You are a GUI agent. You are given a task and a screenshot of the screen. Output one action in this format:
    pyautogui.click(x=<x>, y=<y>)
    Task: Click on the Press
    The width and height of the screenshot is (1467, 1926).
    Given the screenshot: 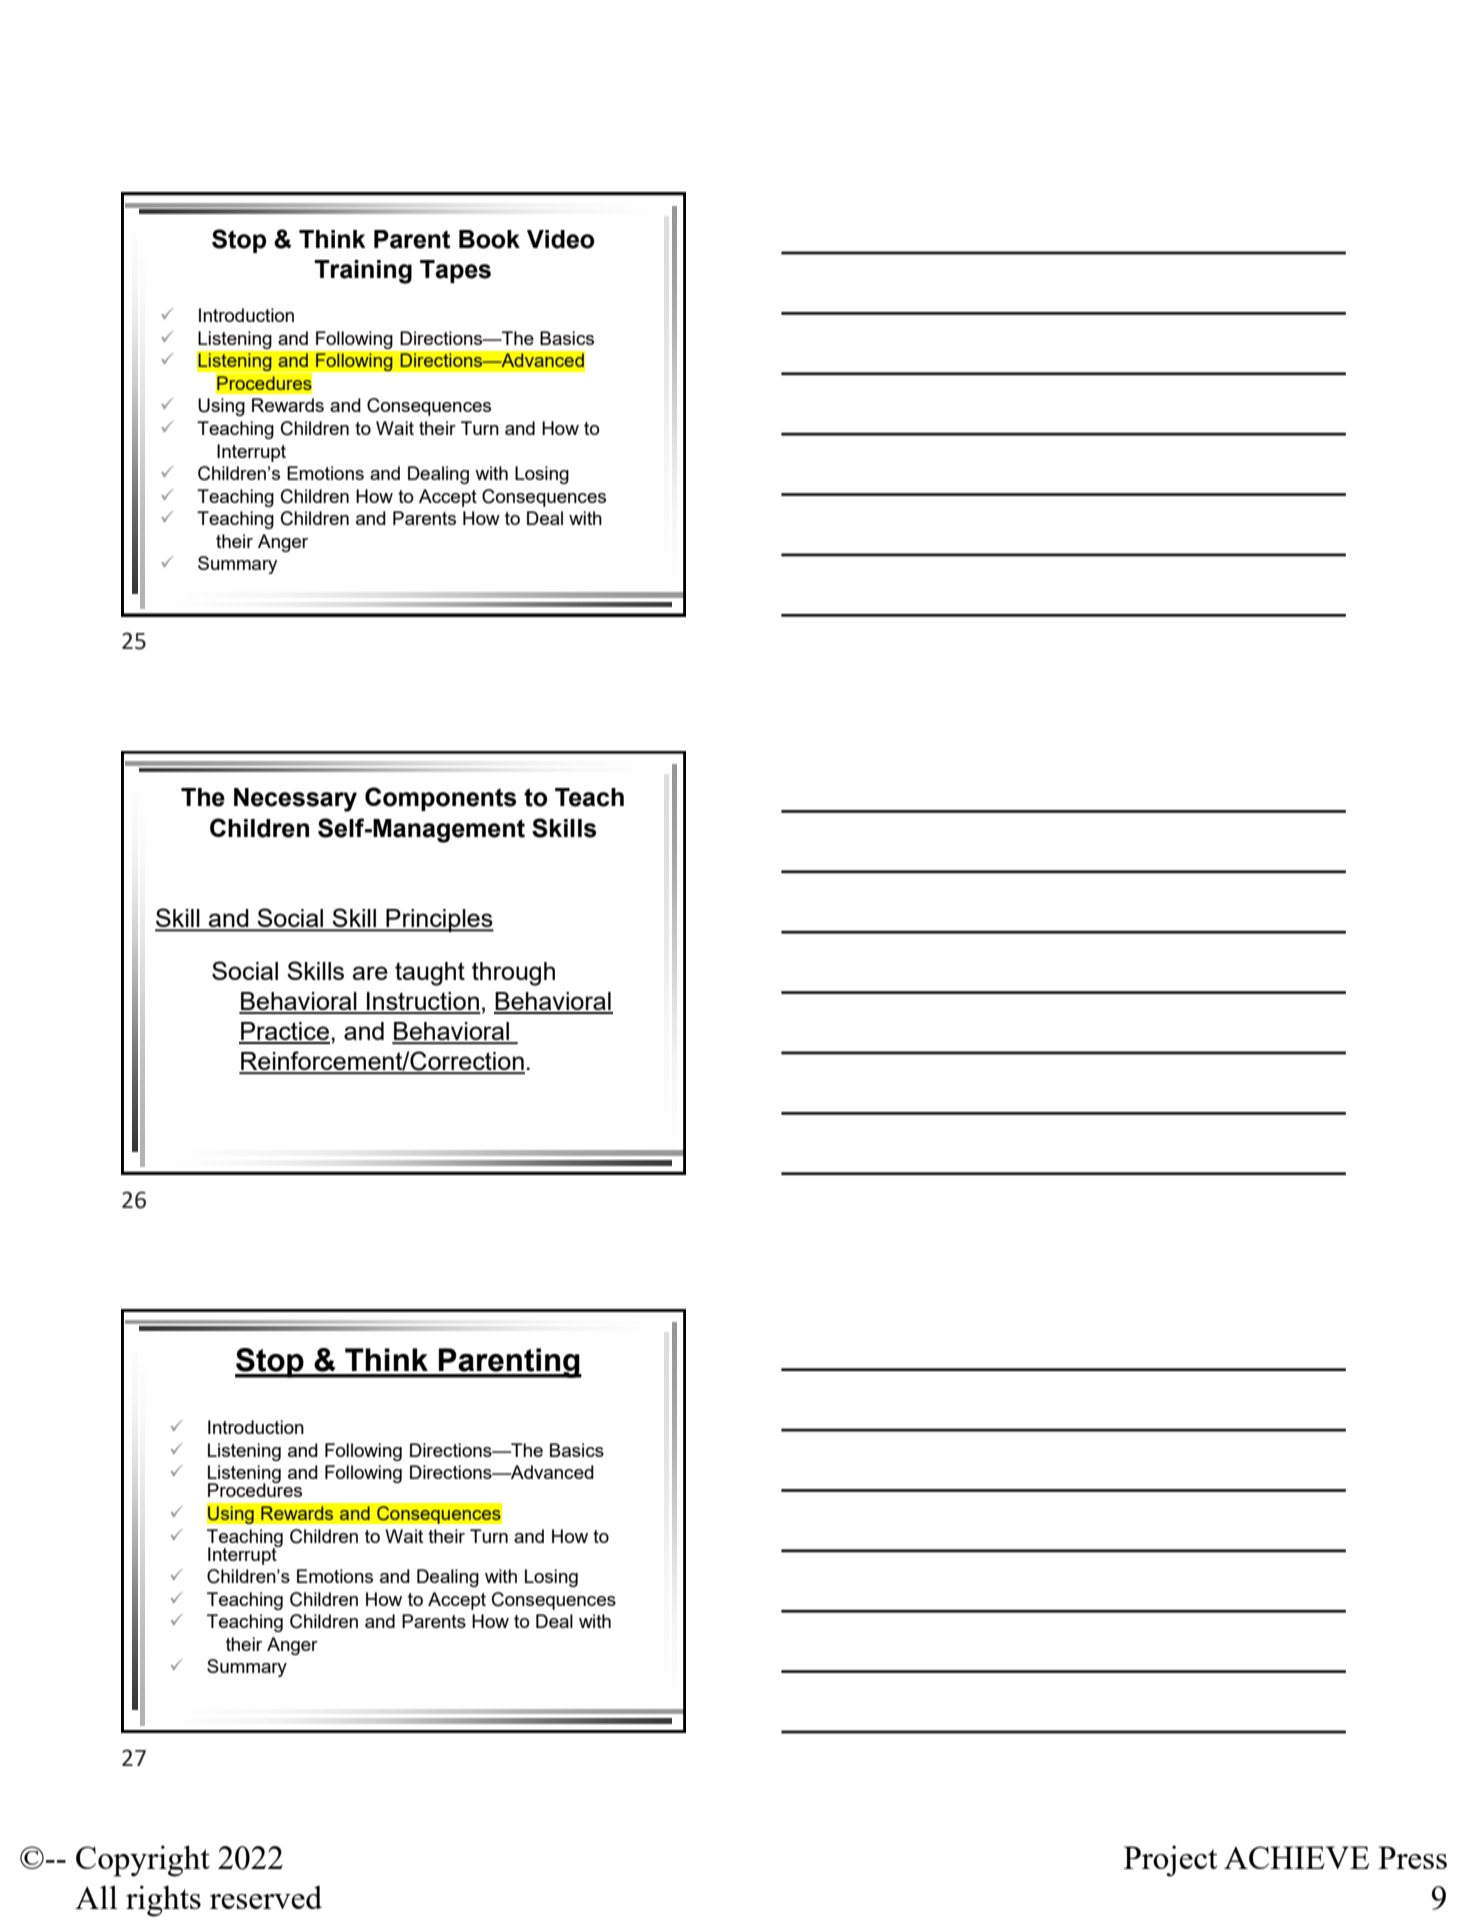 What is the action you would take?
    pyautogui.click(x=1412, y=1857)
